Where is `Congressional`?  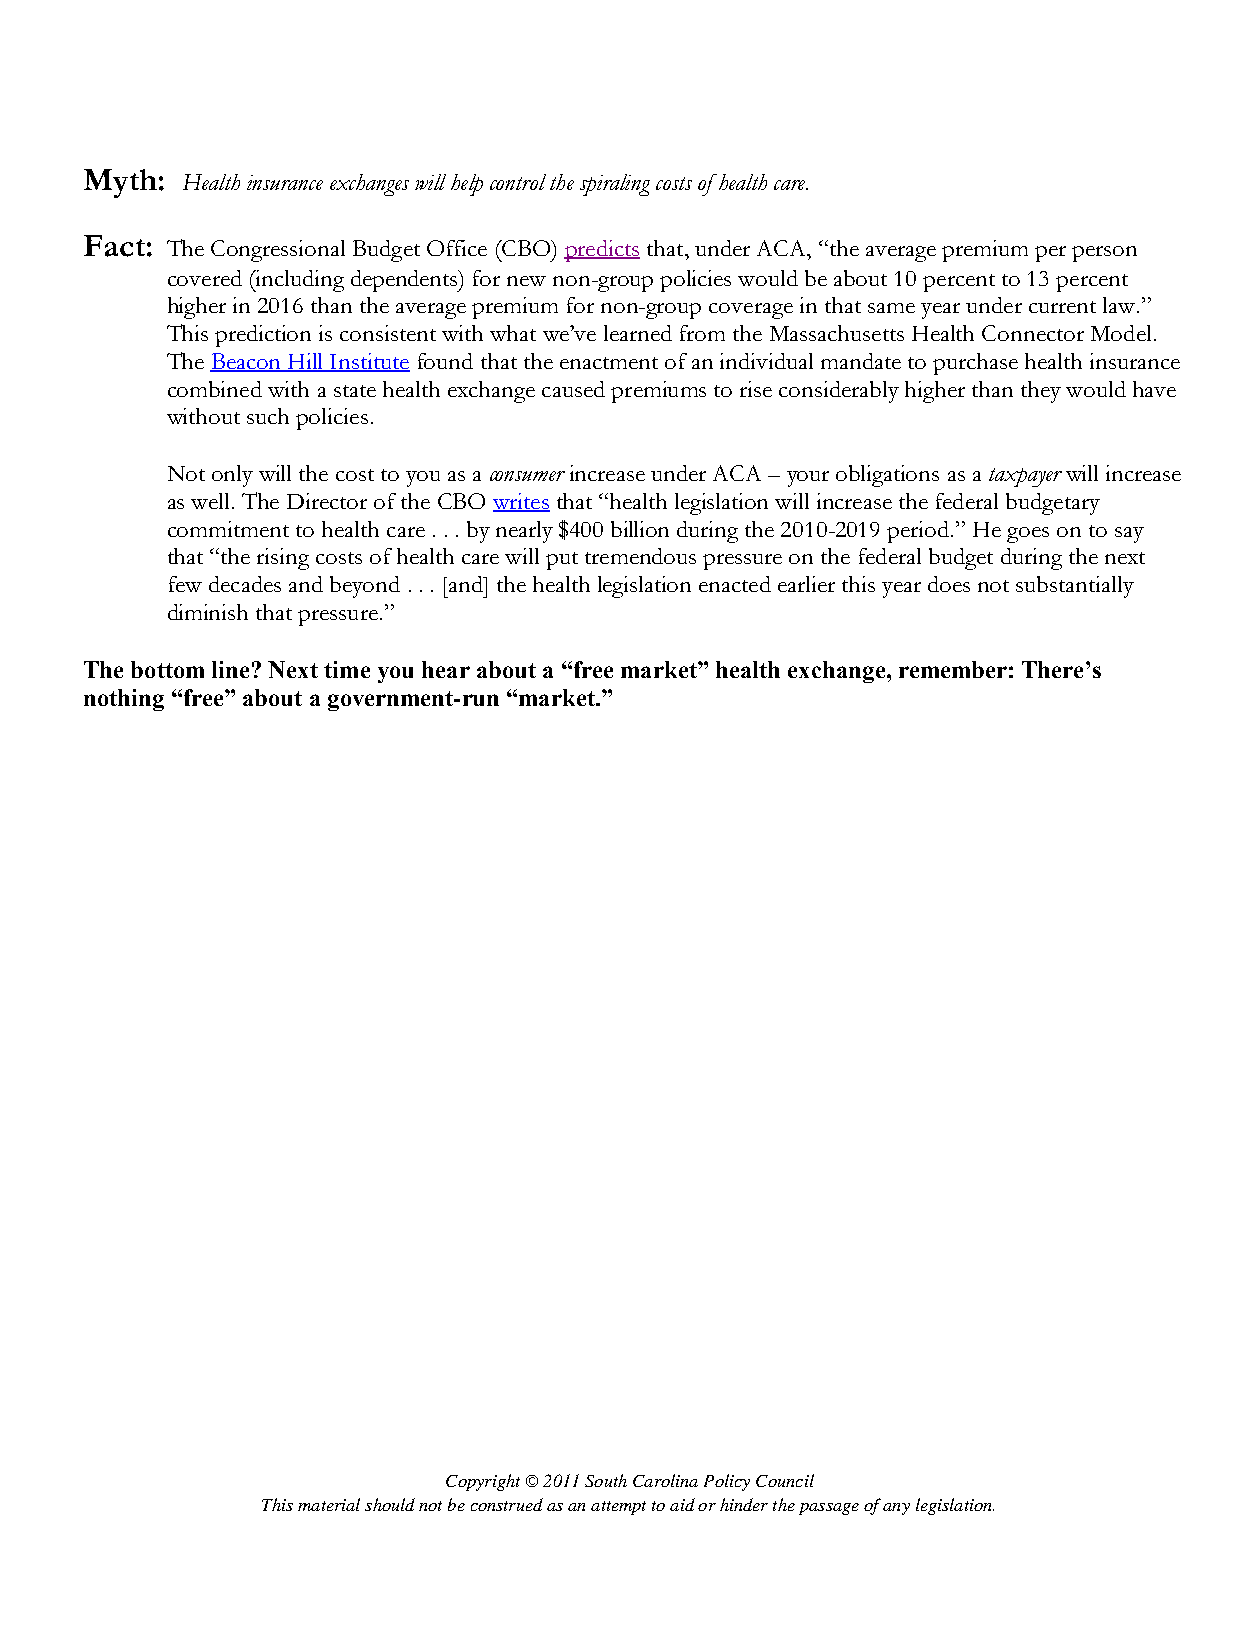
Congressional is located at coordinates (278, 251).
